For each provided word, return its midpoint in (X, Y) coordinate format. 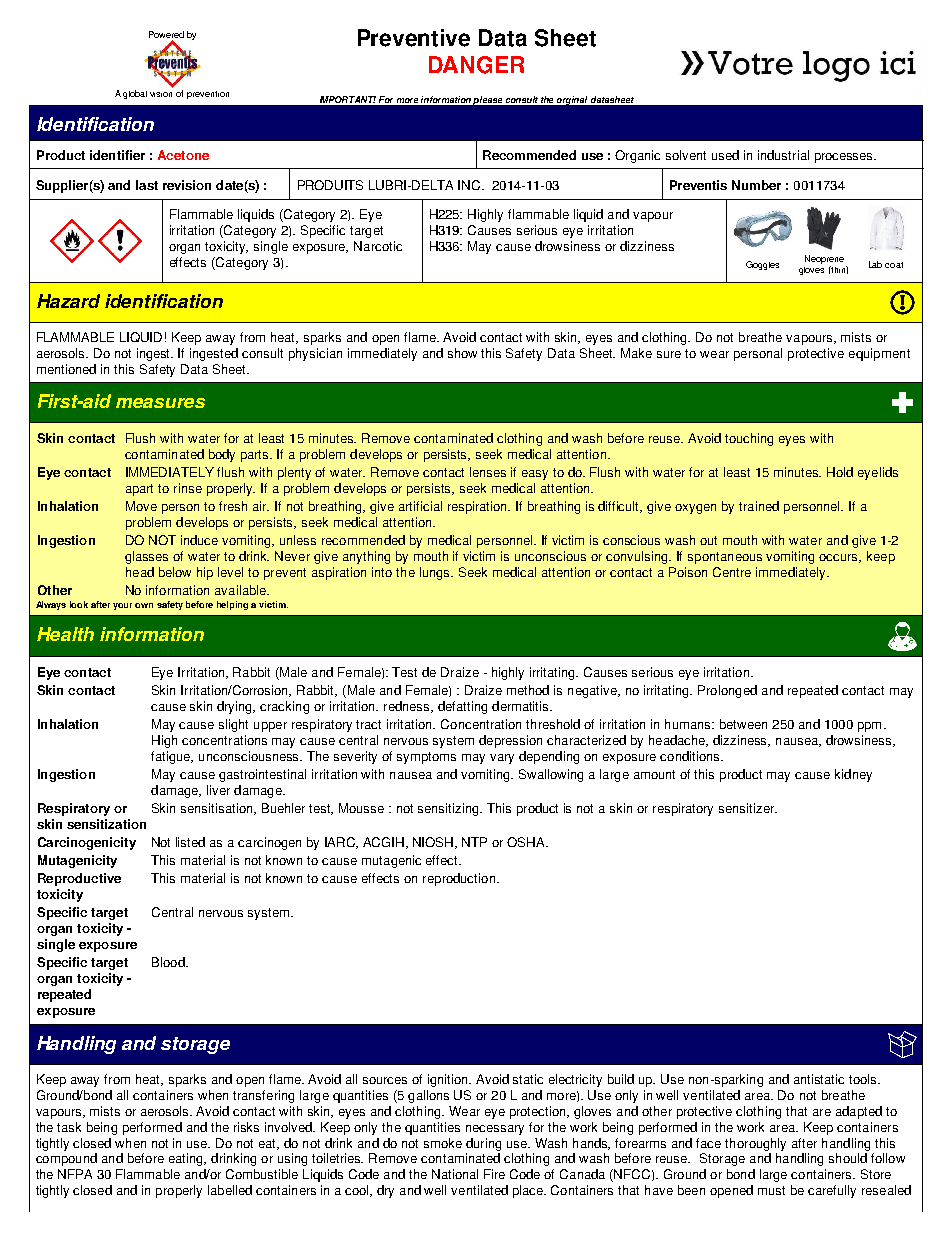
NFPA (75, 1174)
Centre (732, 572)
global (135, 94)
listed (190, 842)
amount (654, 774)
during (483, 1144)
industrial (783, 155)
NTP (474, 842)
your (122, 606)
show (462, 353)
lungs (436, 573)
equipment (879, 354)
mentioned (66, 369)
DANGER (476, 65)
